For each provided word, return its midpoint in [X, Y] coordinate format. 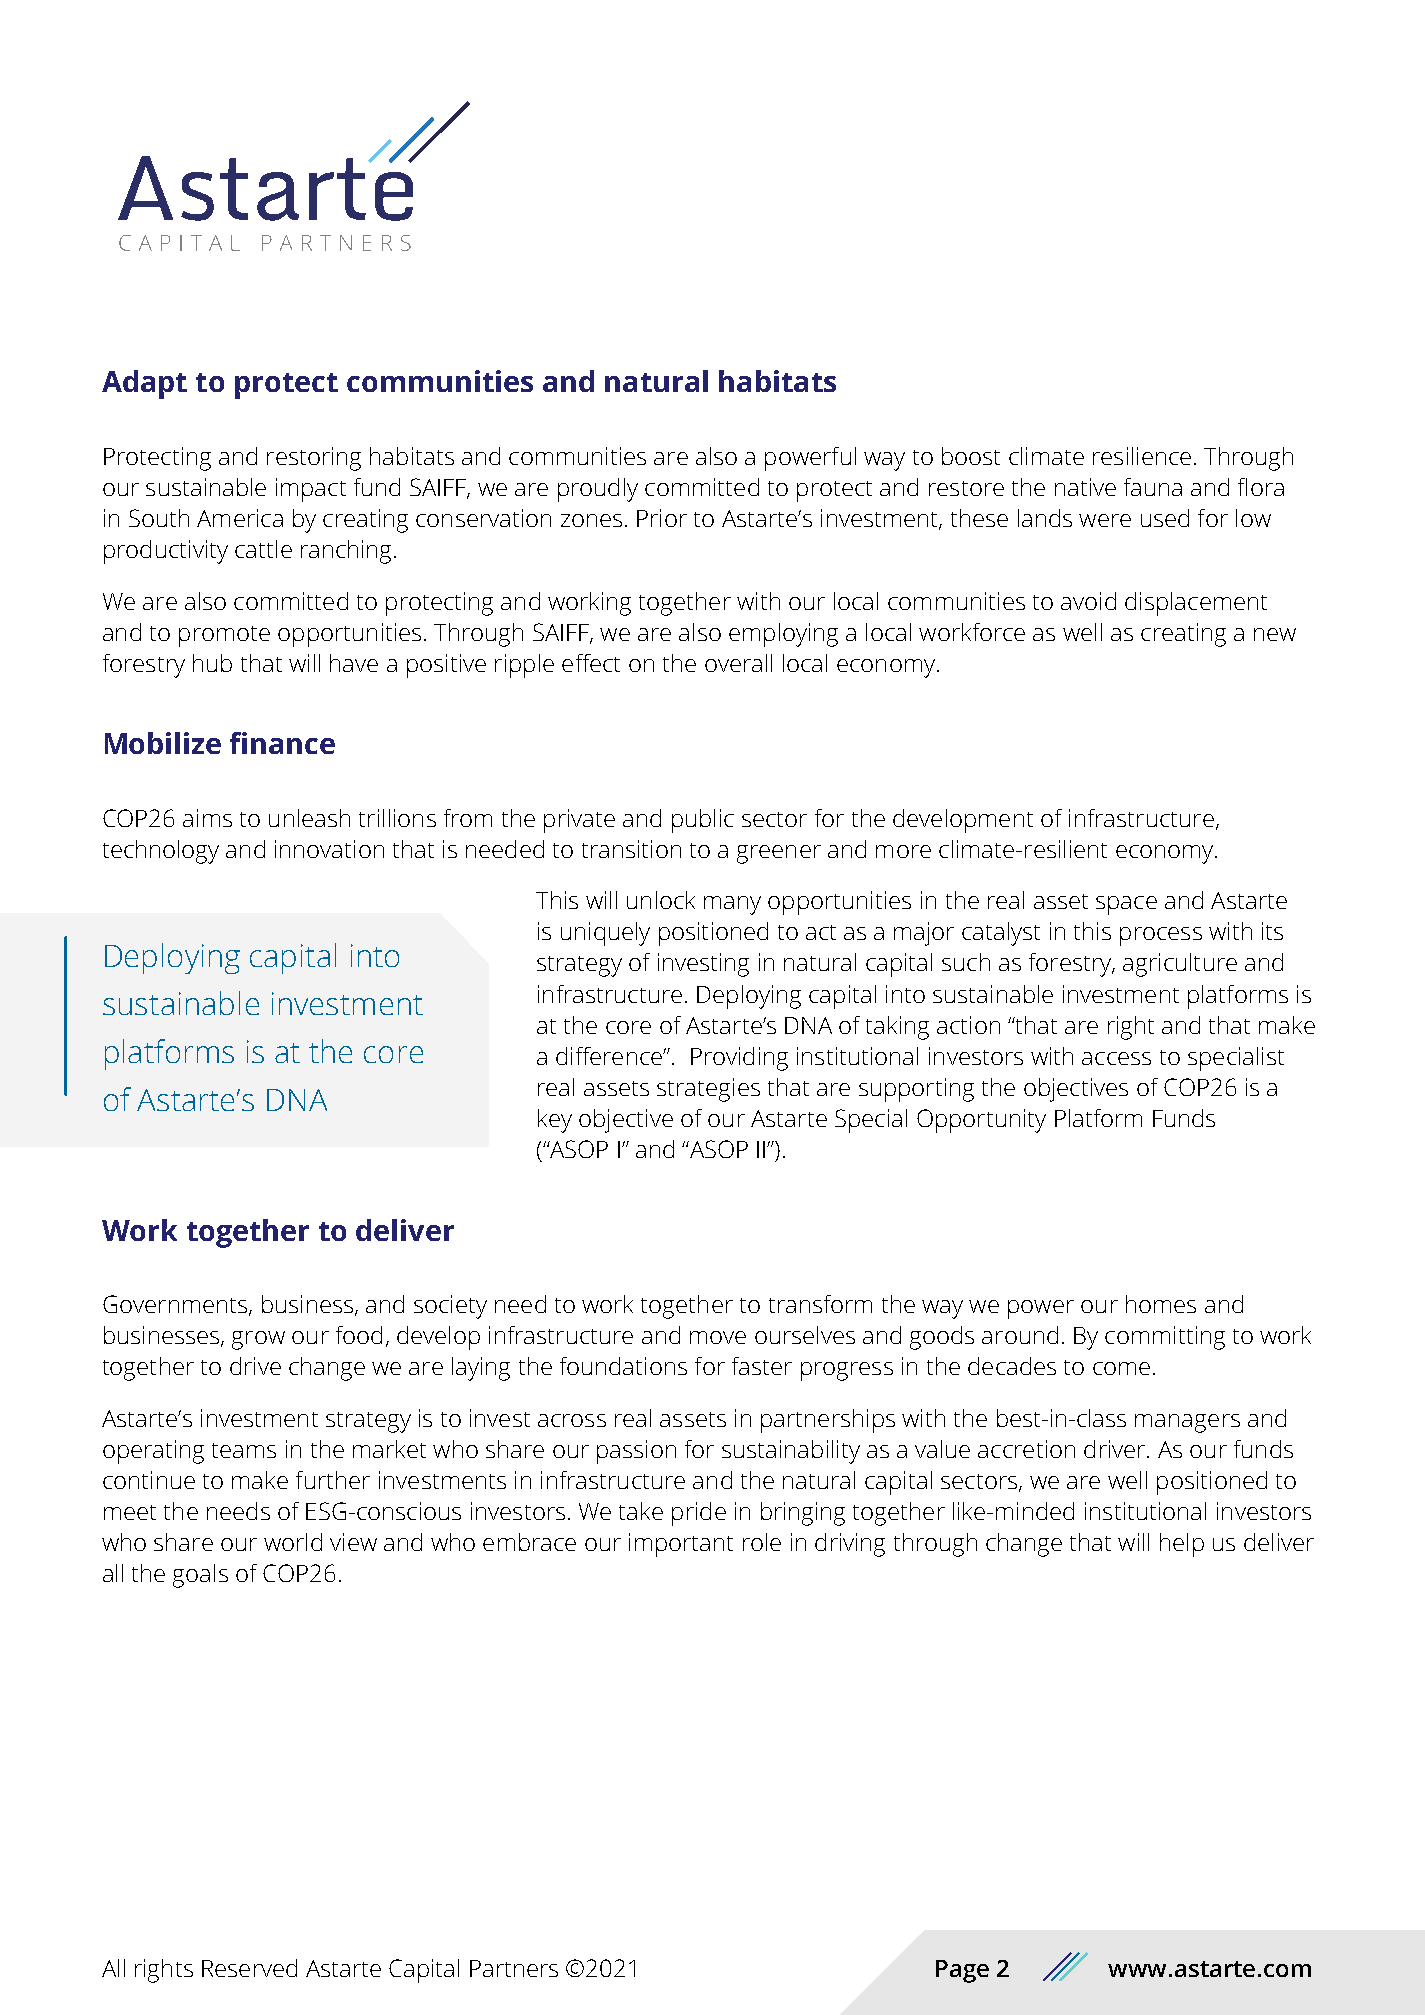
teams [244, 1450]
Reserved [249, 1968]
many [732, 905]
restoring [314, 459]
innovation [329, 849]
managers [1187, 1423]
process [1161, 936]
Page [962, 1971]
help [1182, 1545]
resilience [1142, 456]
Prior [662, 518]
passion [636, 1452]
